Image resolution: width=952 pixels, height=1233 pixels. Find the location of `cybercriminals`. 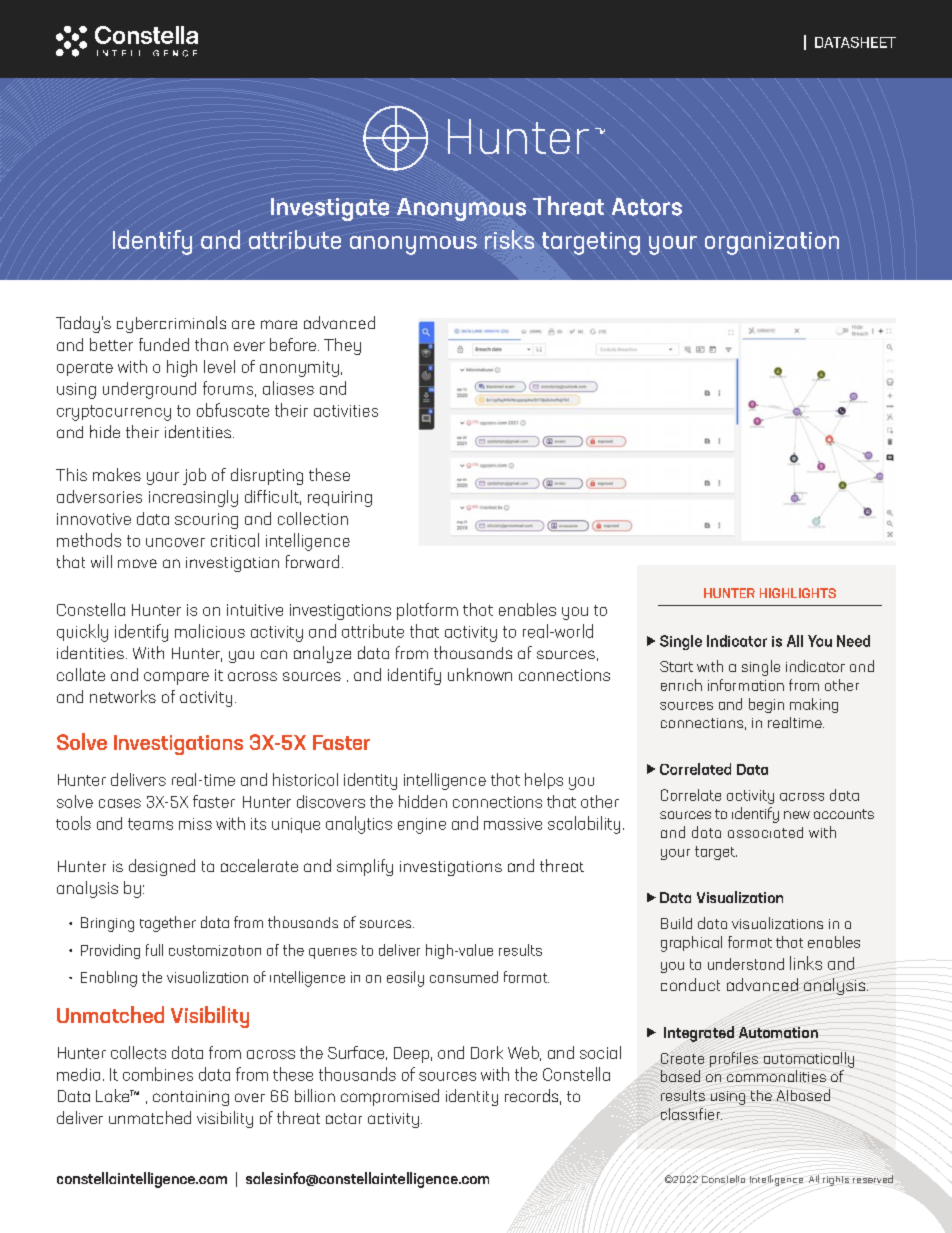

cybercriminals is located at coordinates (171, 324).
